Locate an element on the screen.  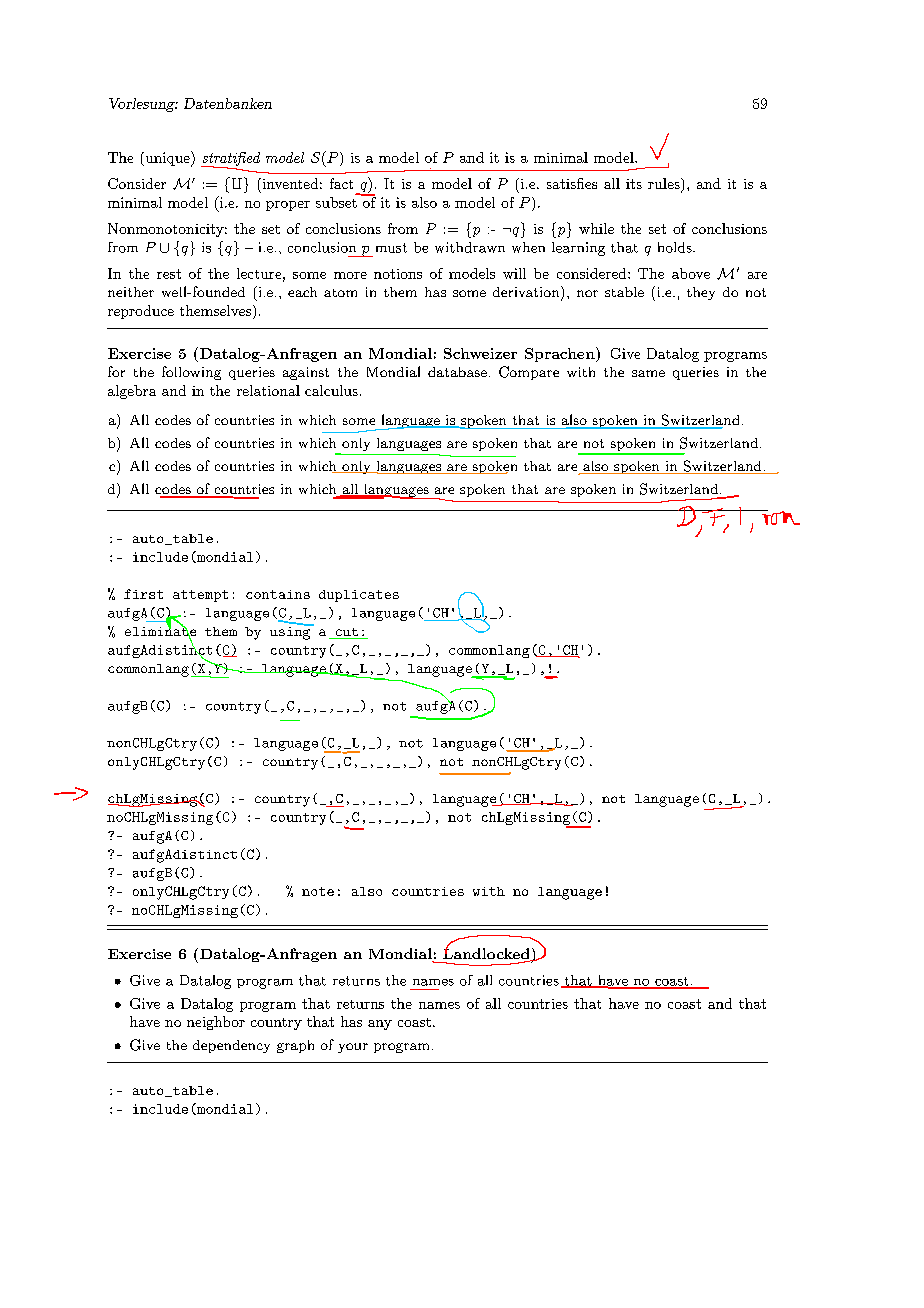
same is located at coordinates (648, 373).
